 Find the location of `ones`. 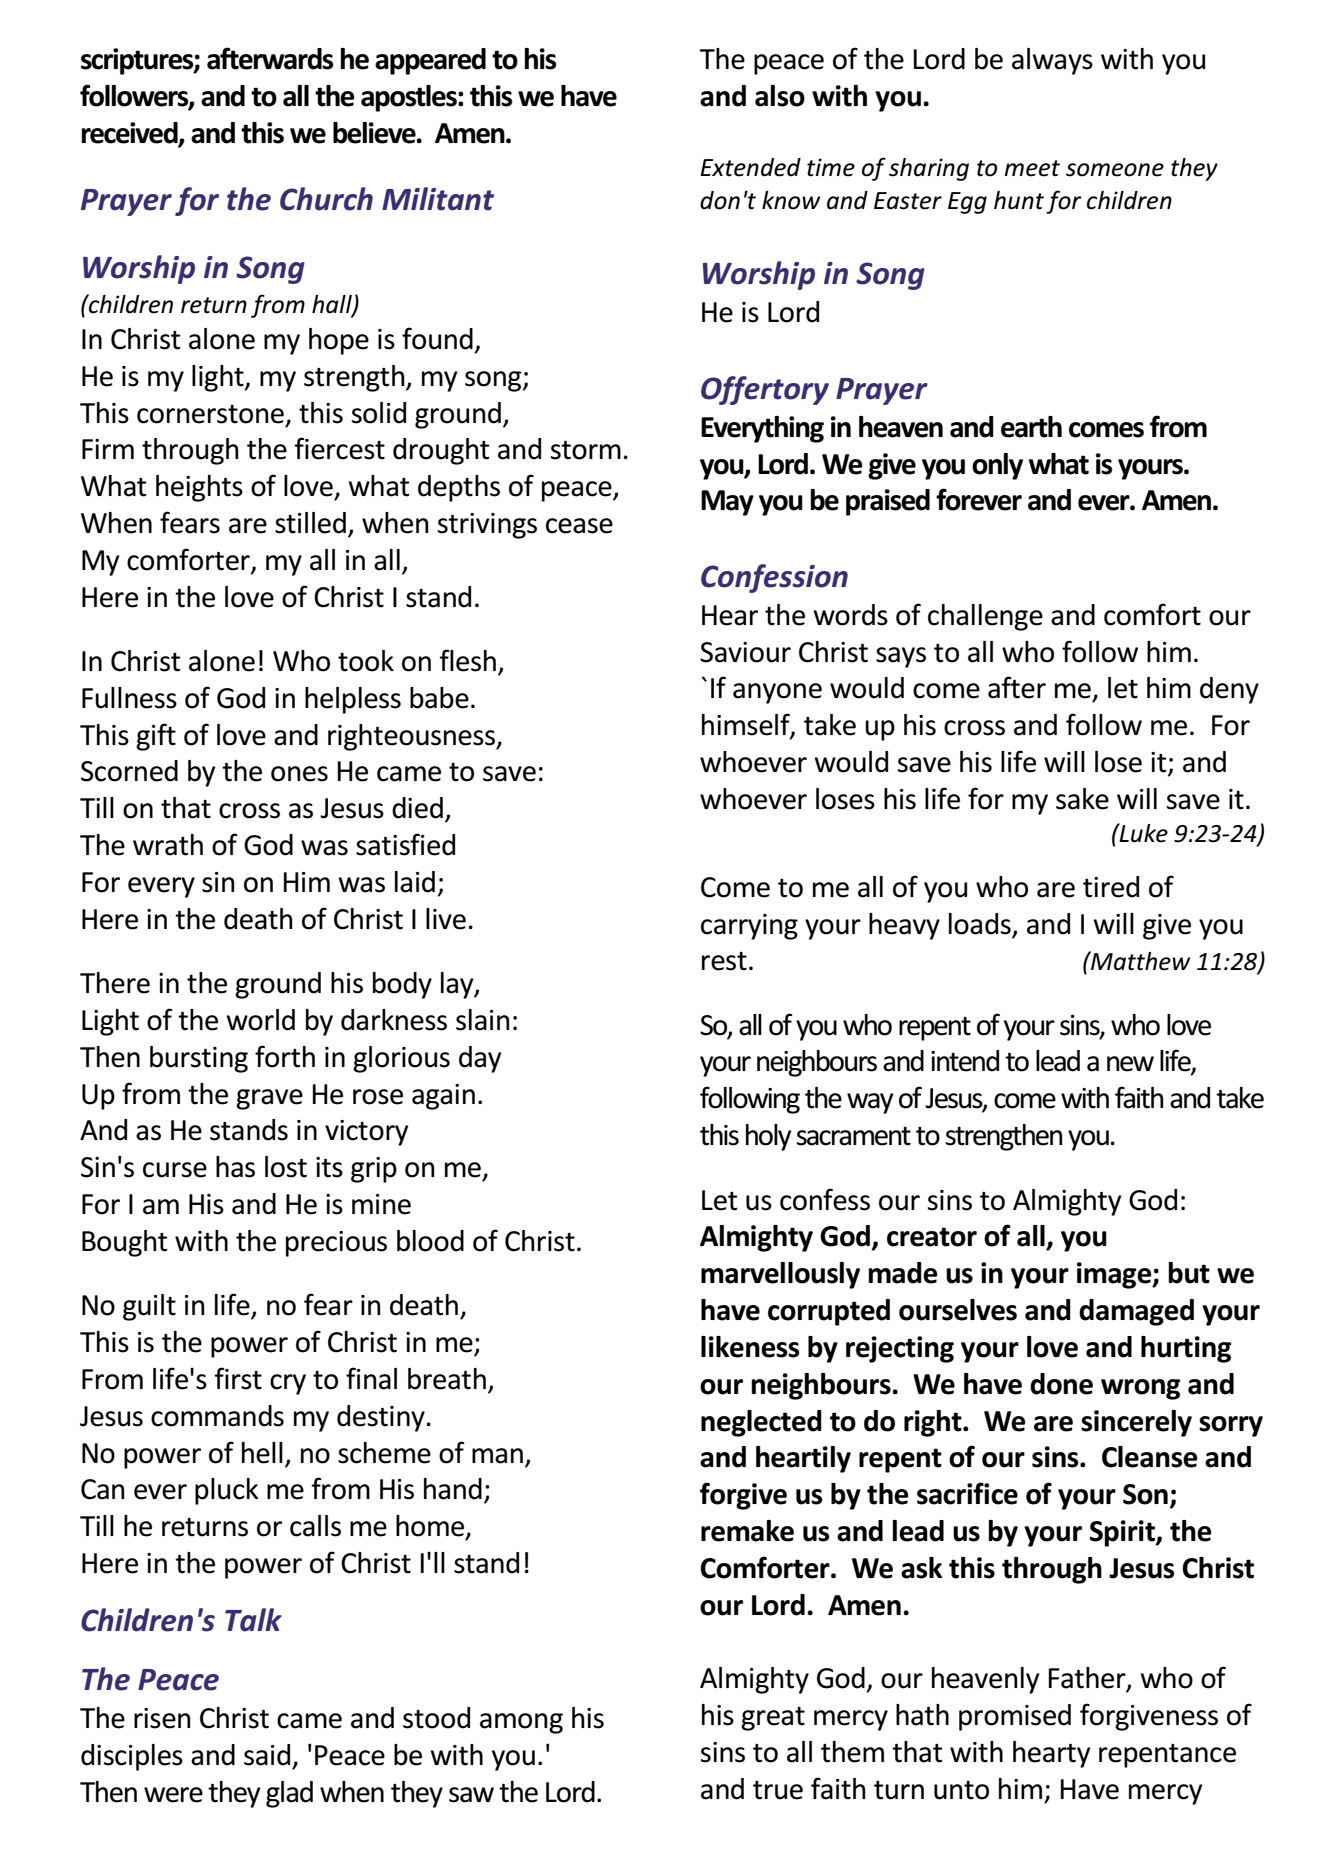

ones is located at coordinates (299, 774).
